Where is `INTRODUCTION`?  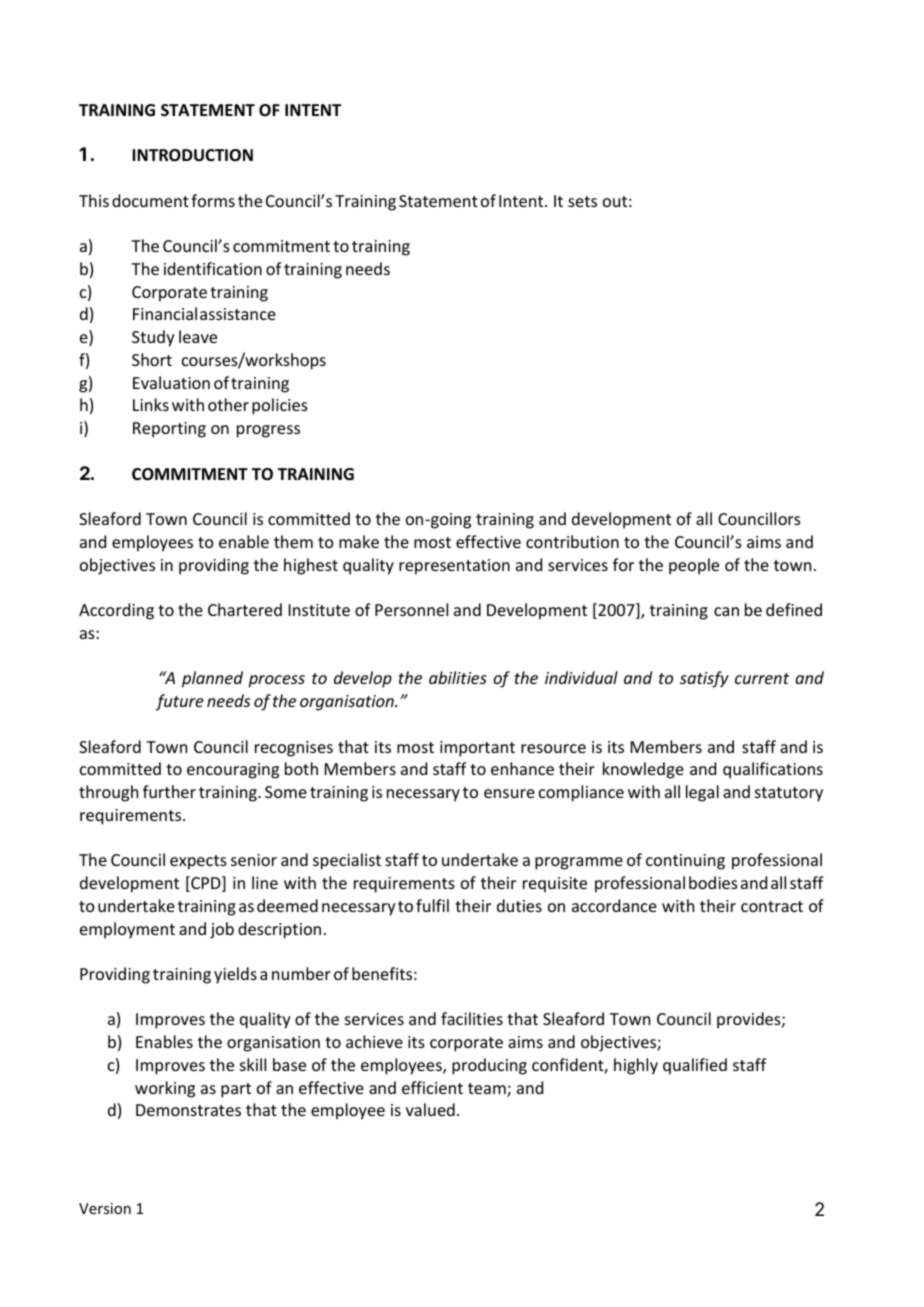 INTRODUCTION is located at coordinates (192, 155).
